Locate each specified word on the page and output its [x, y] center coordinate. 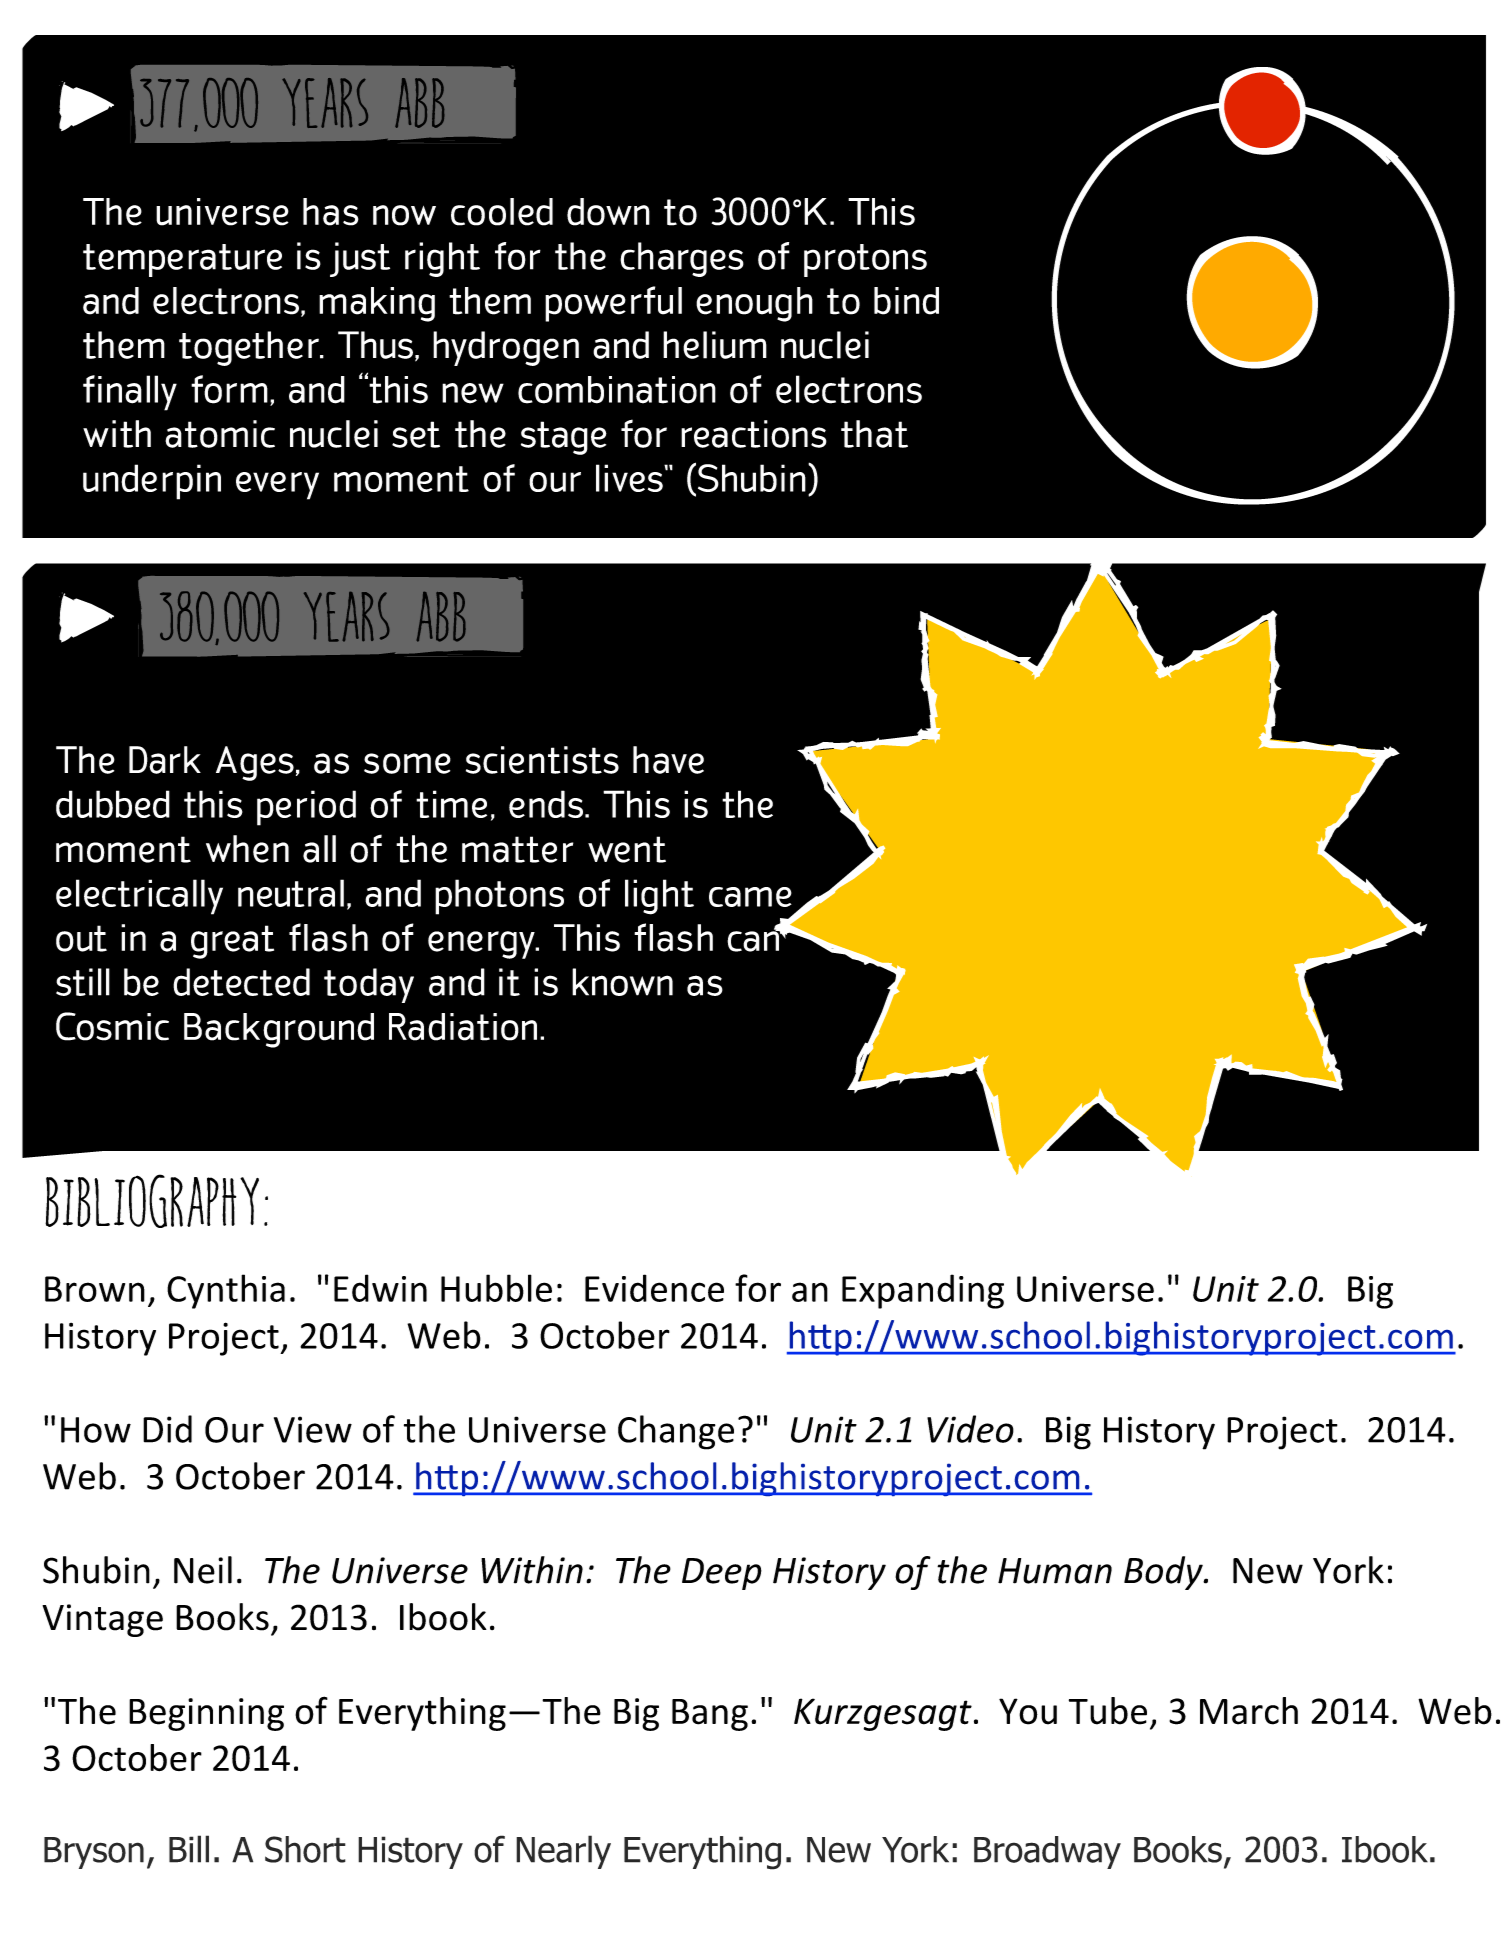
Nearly [563, 1852]
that [874, 434]
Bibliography [152, 1201]
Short [305, 1849]
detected [241, 982]
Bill [189, 1849]
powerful [613, 304]
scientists [542, 760]
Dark [165, 760]
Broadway [1047, 1852]
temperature [182, 260]
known [622, 982]
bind [906, 301]
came [750, 897]
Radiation [463, 1027]
